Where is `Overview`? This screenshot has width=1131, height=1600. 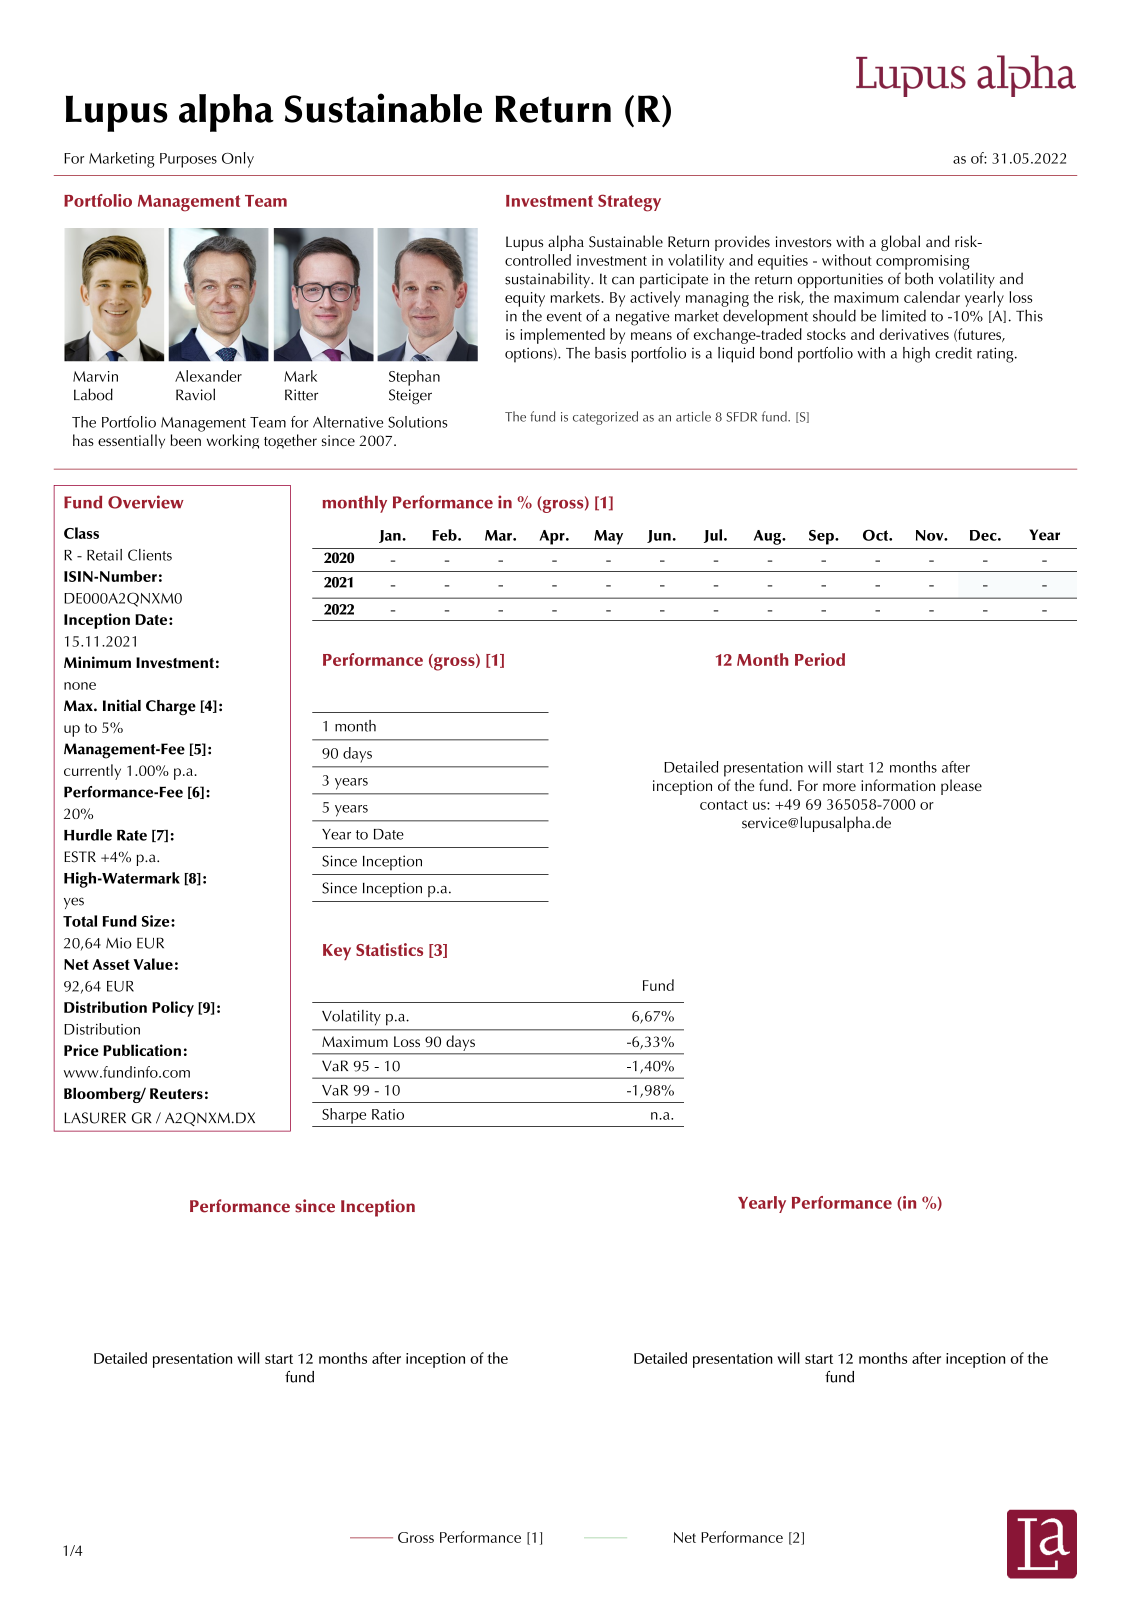 Overview is located at coordinates (146, 502).
